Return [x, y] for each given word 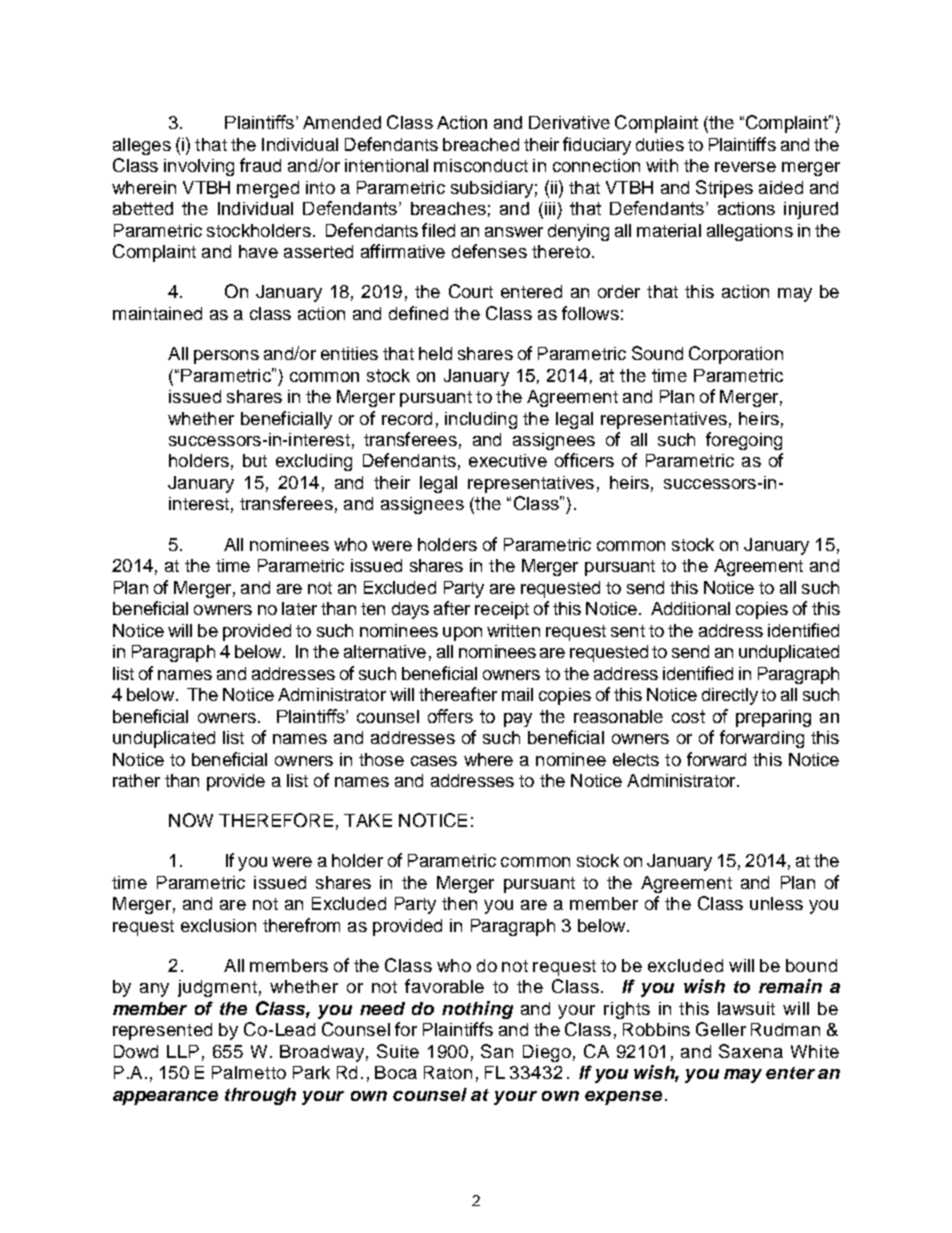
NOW [191, 820]
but [255, 460]
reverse [745, 167]
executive [508, 460]
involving [199, 167]
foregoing [744, 441]
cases [434, 761]
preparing [773, 718]
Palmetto [249, 1072]
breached [481, 144]
